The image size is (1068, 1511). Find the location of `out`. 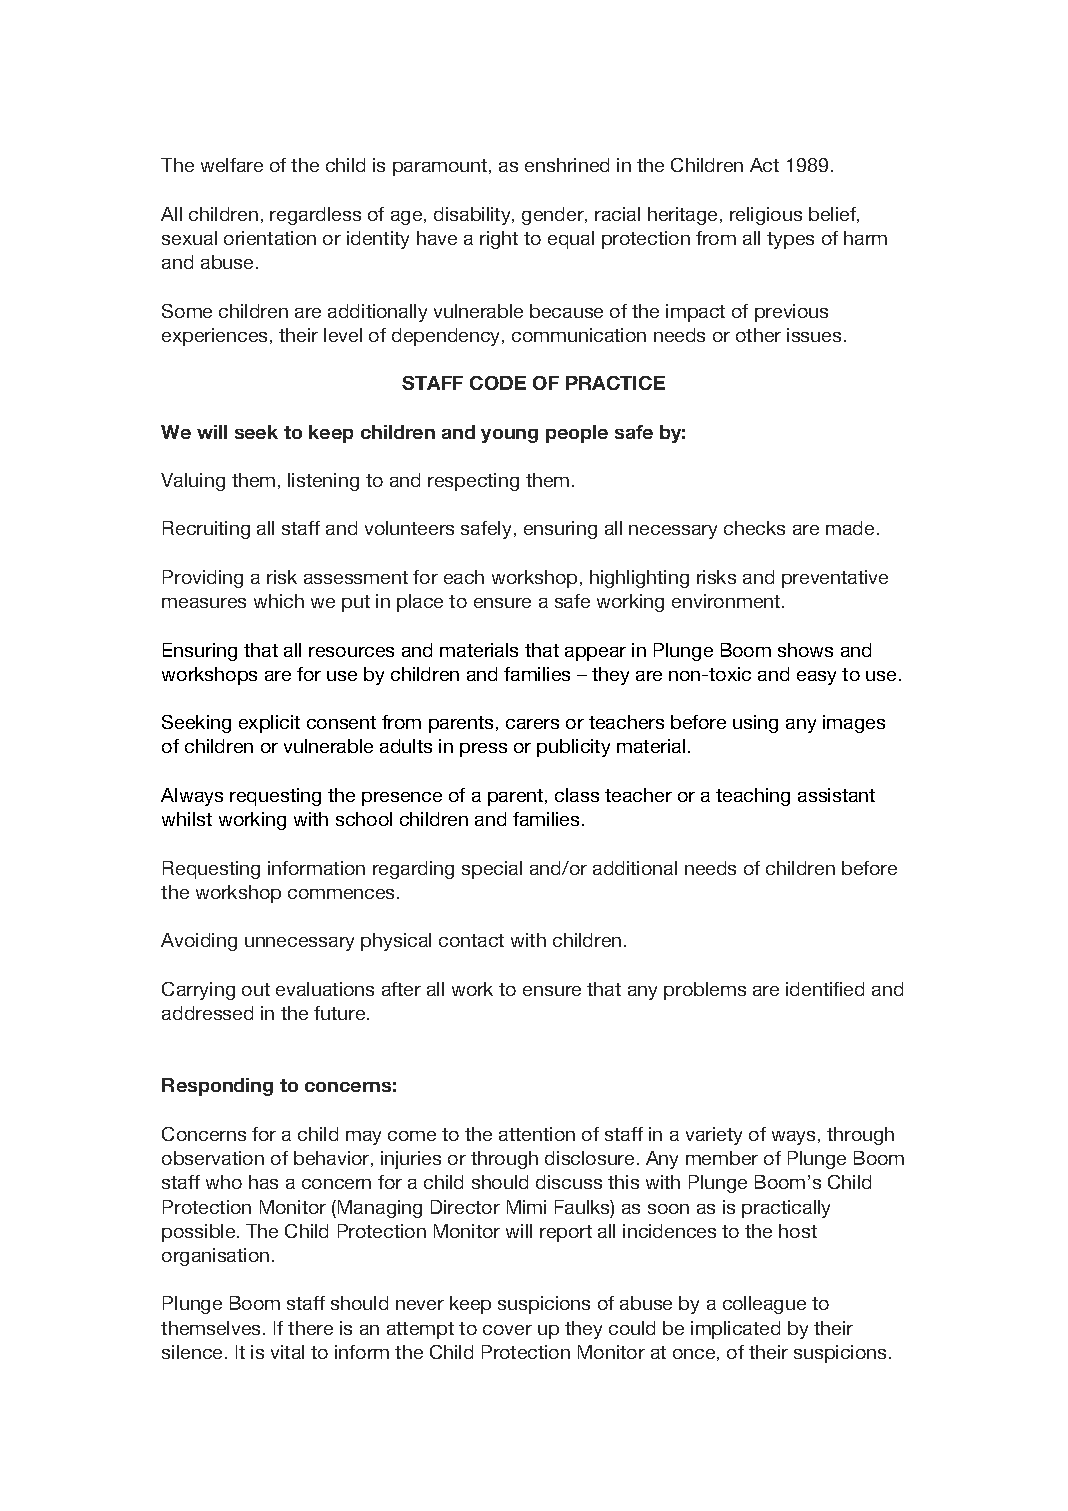

out is located at coordinates (256, 989).
